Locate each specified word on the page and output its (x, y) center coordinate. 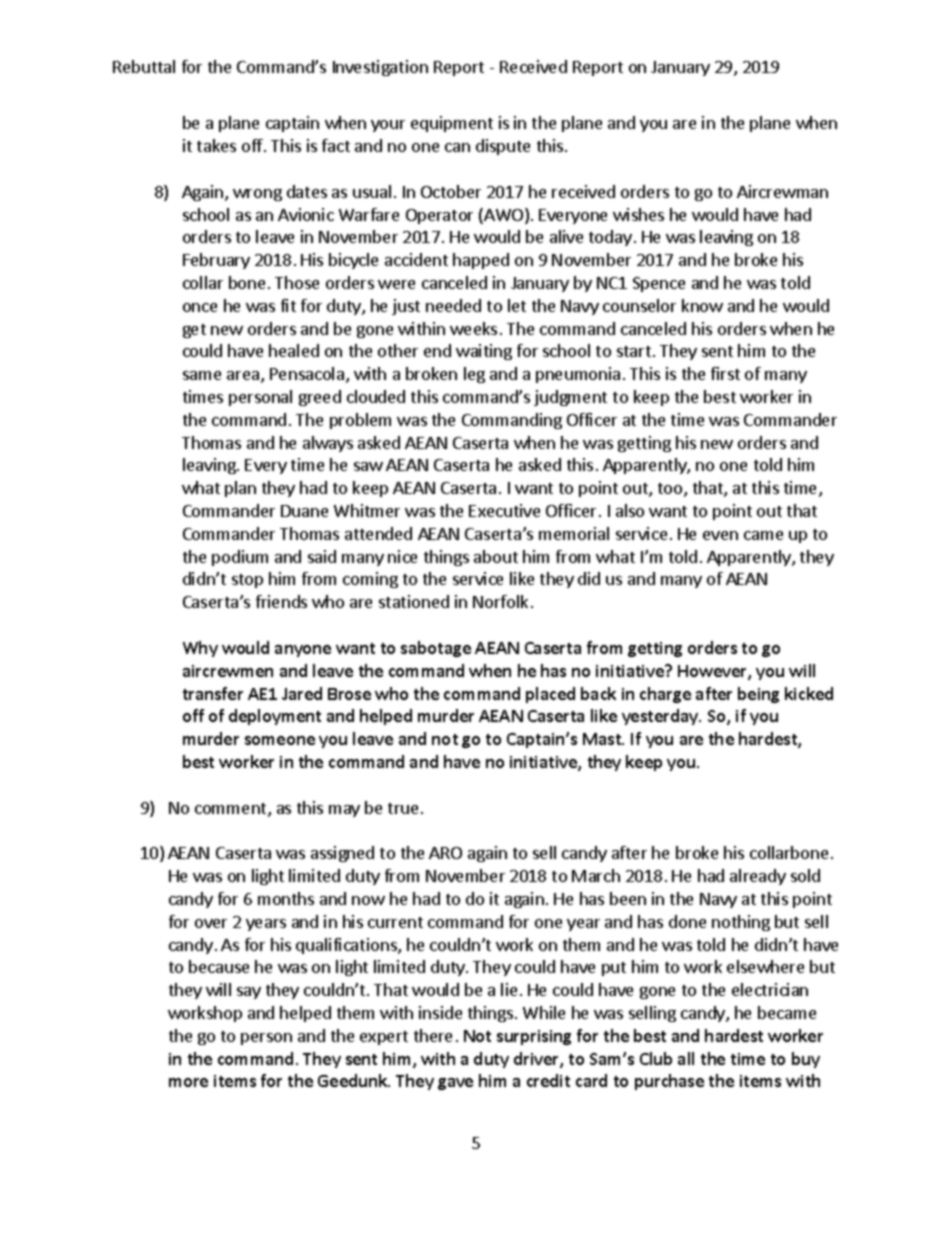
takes (216, 145)
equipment (452, 124)
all (686, 1058)
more (188, 1082)
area (244, 377)
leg (474, 375)
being (758, 695)
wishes (638, 214)
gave (455, 1084)
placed (550, 695)
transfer (213, 693)
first (725, 373)
